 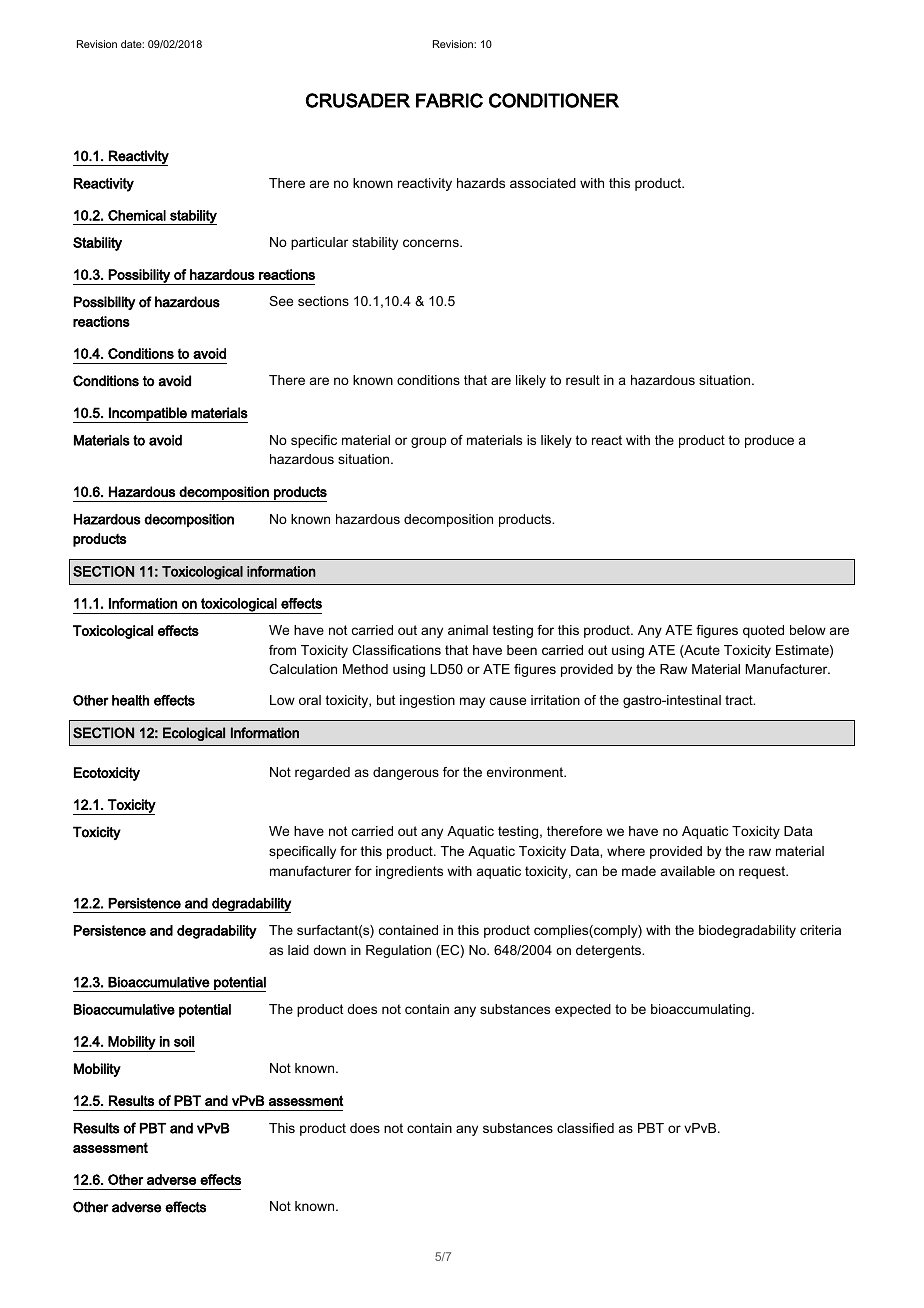 What do you see at coordinates (281, 301) in the image?
I see `See` at bounding box center [281, 301].
